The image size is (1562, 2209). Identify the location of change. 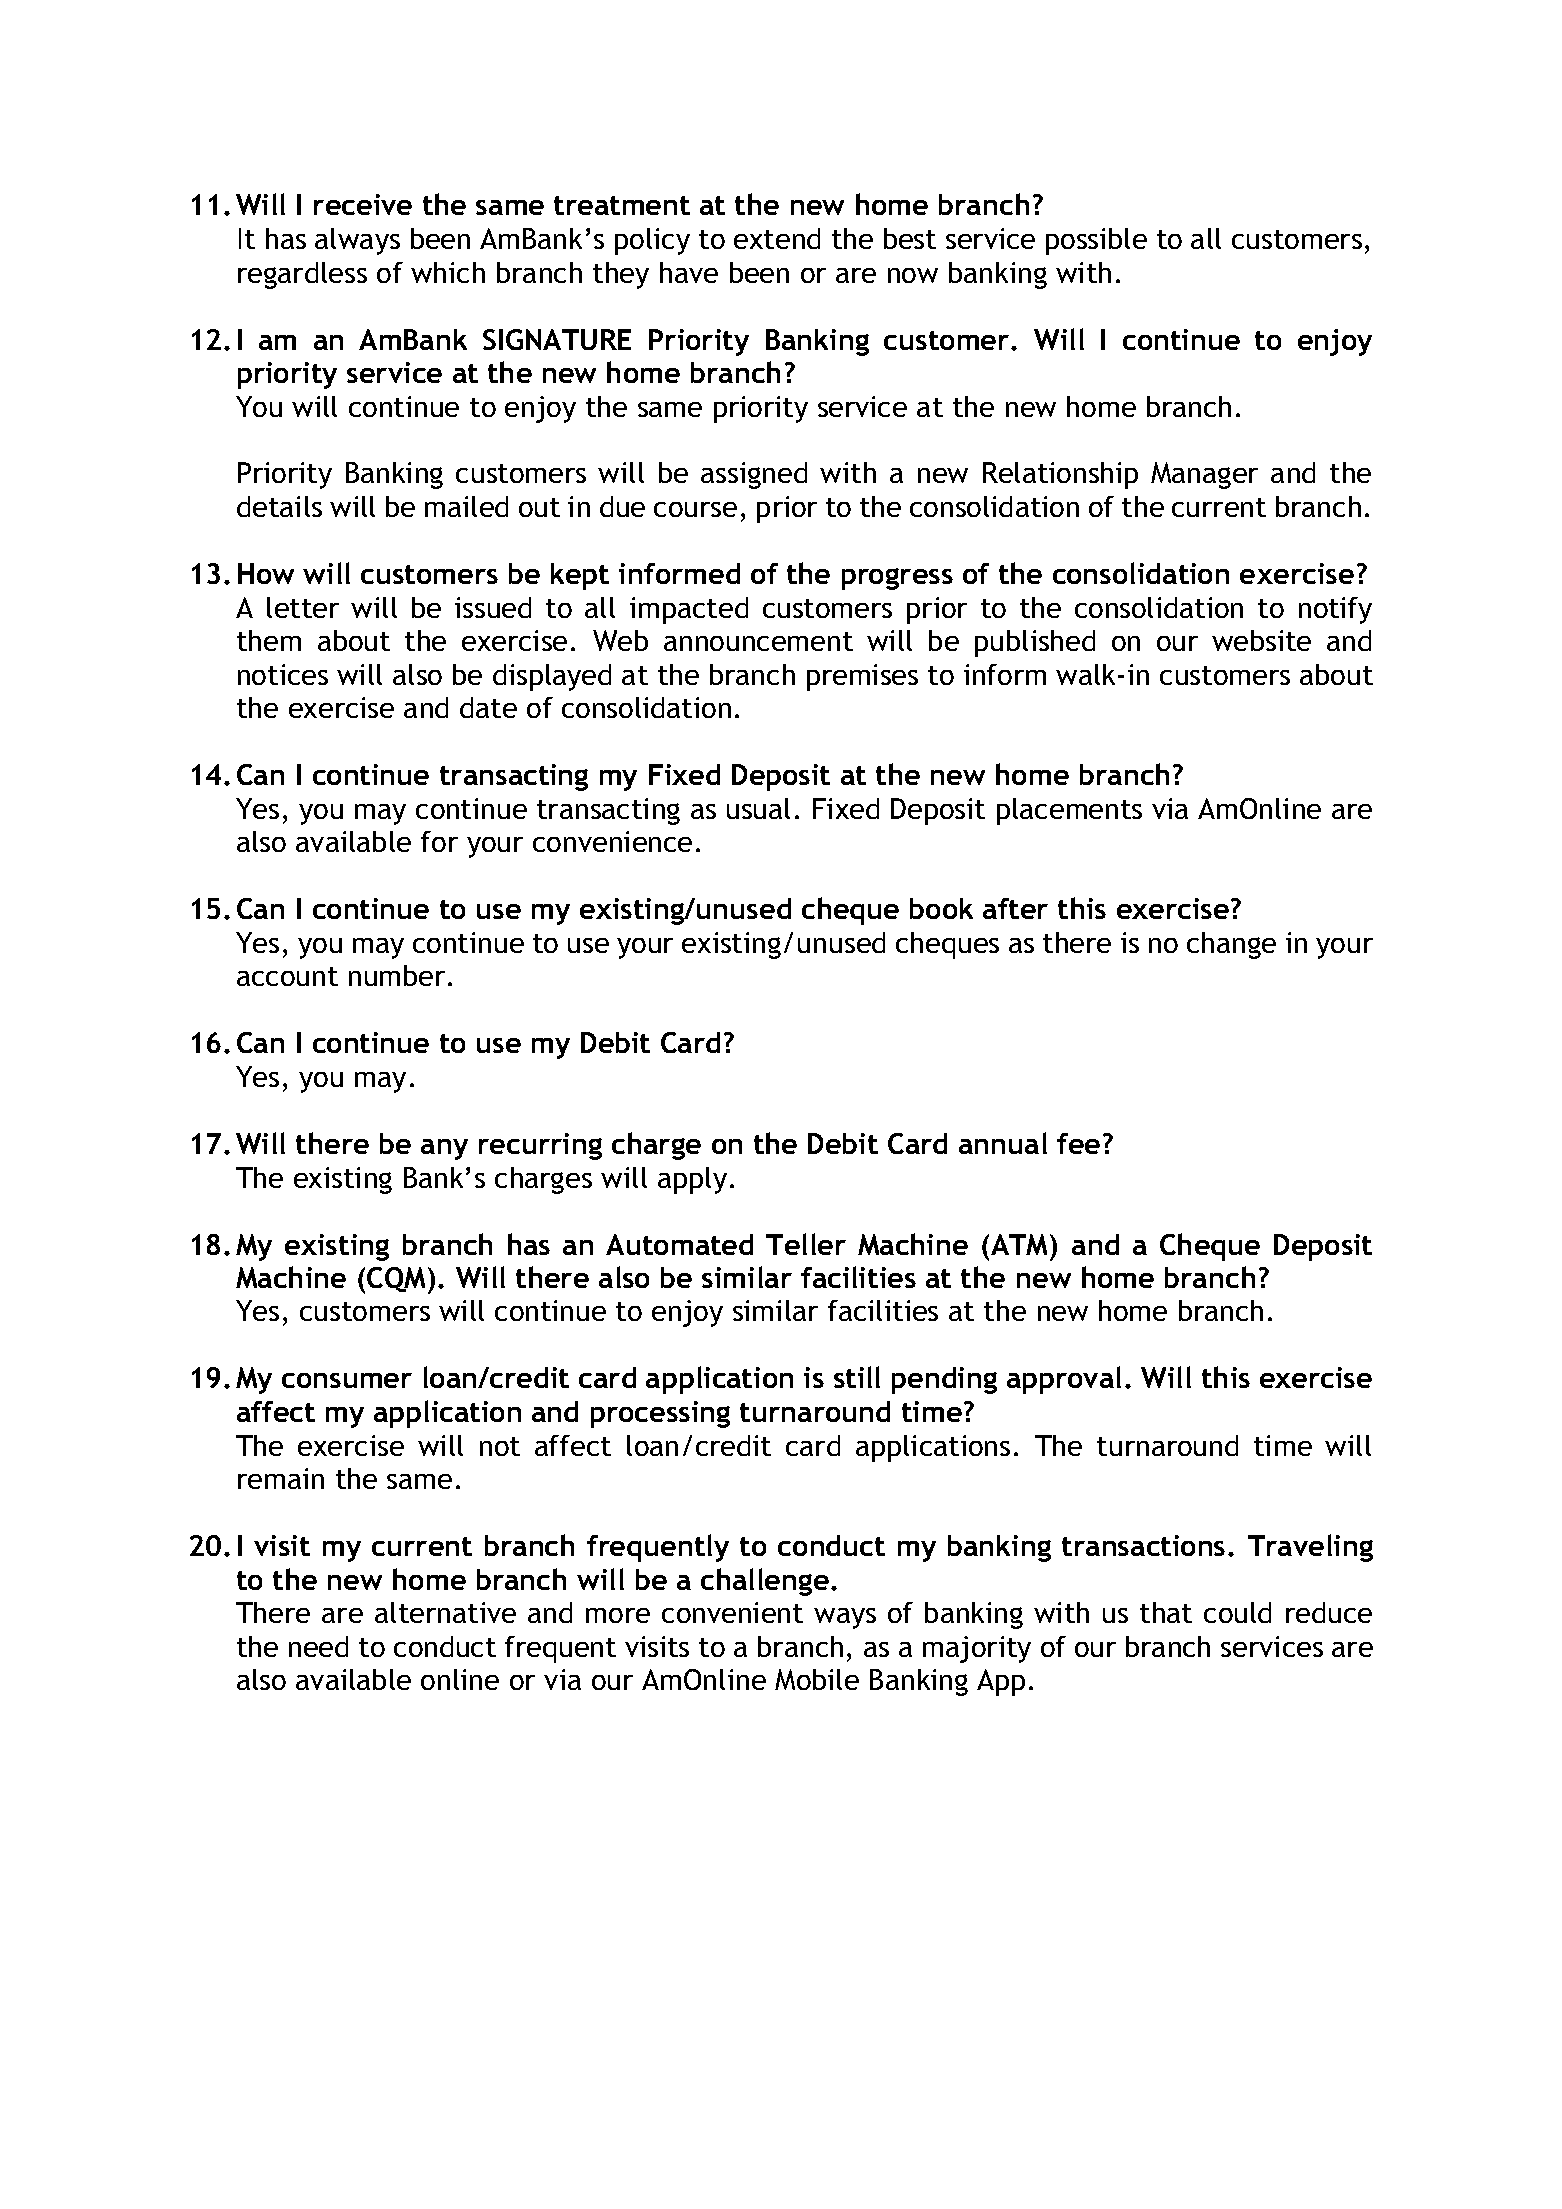
(1231, 945).
